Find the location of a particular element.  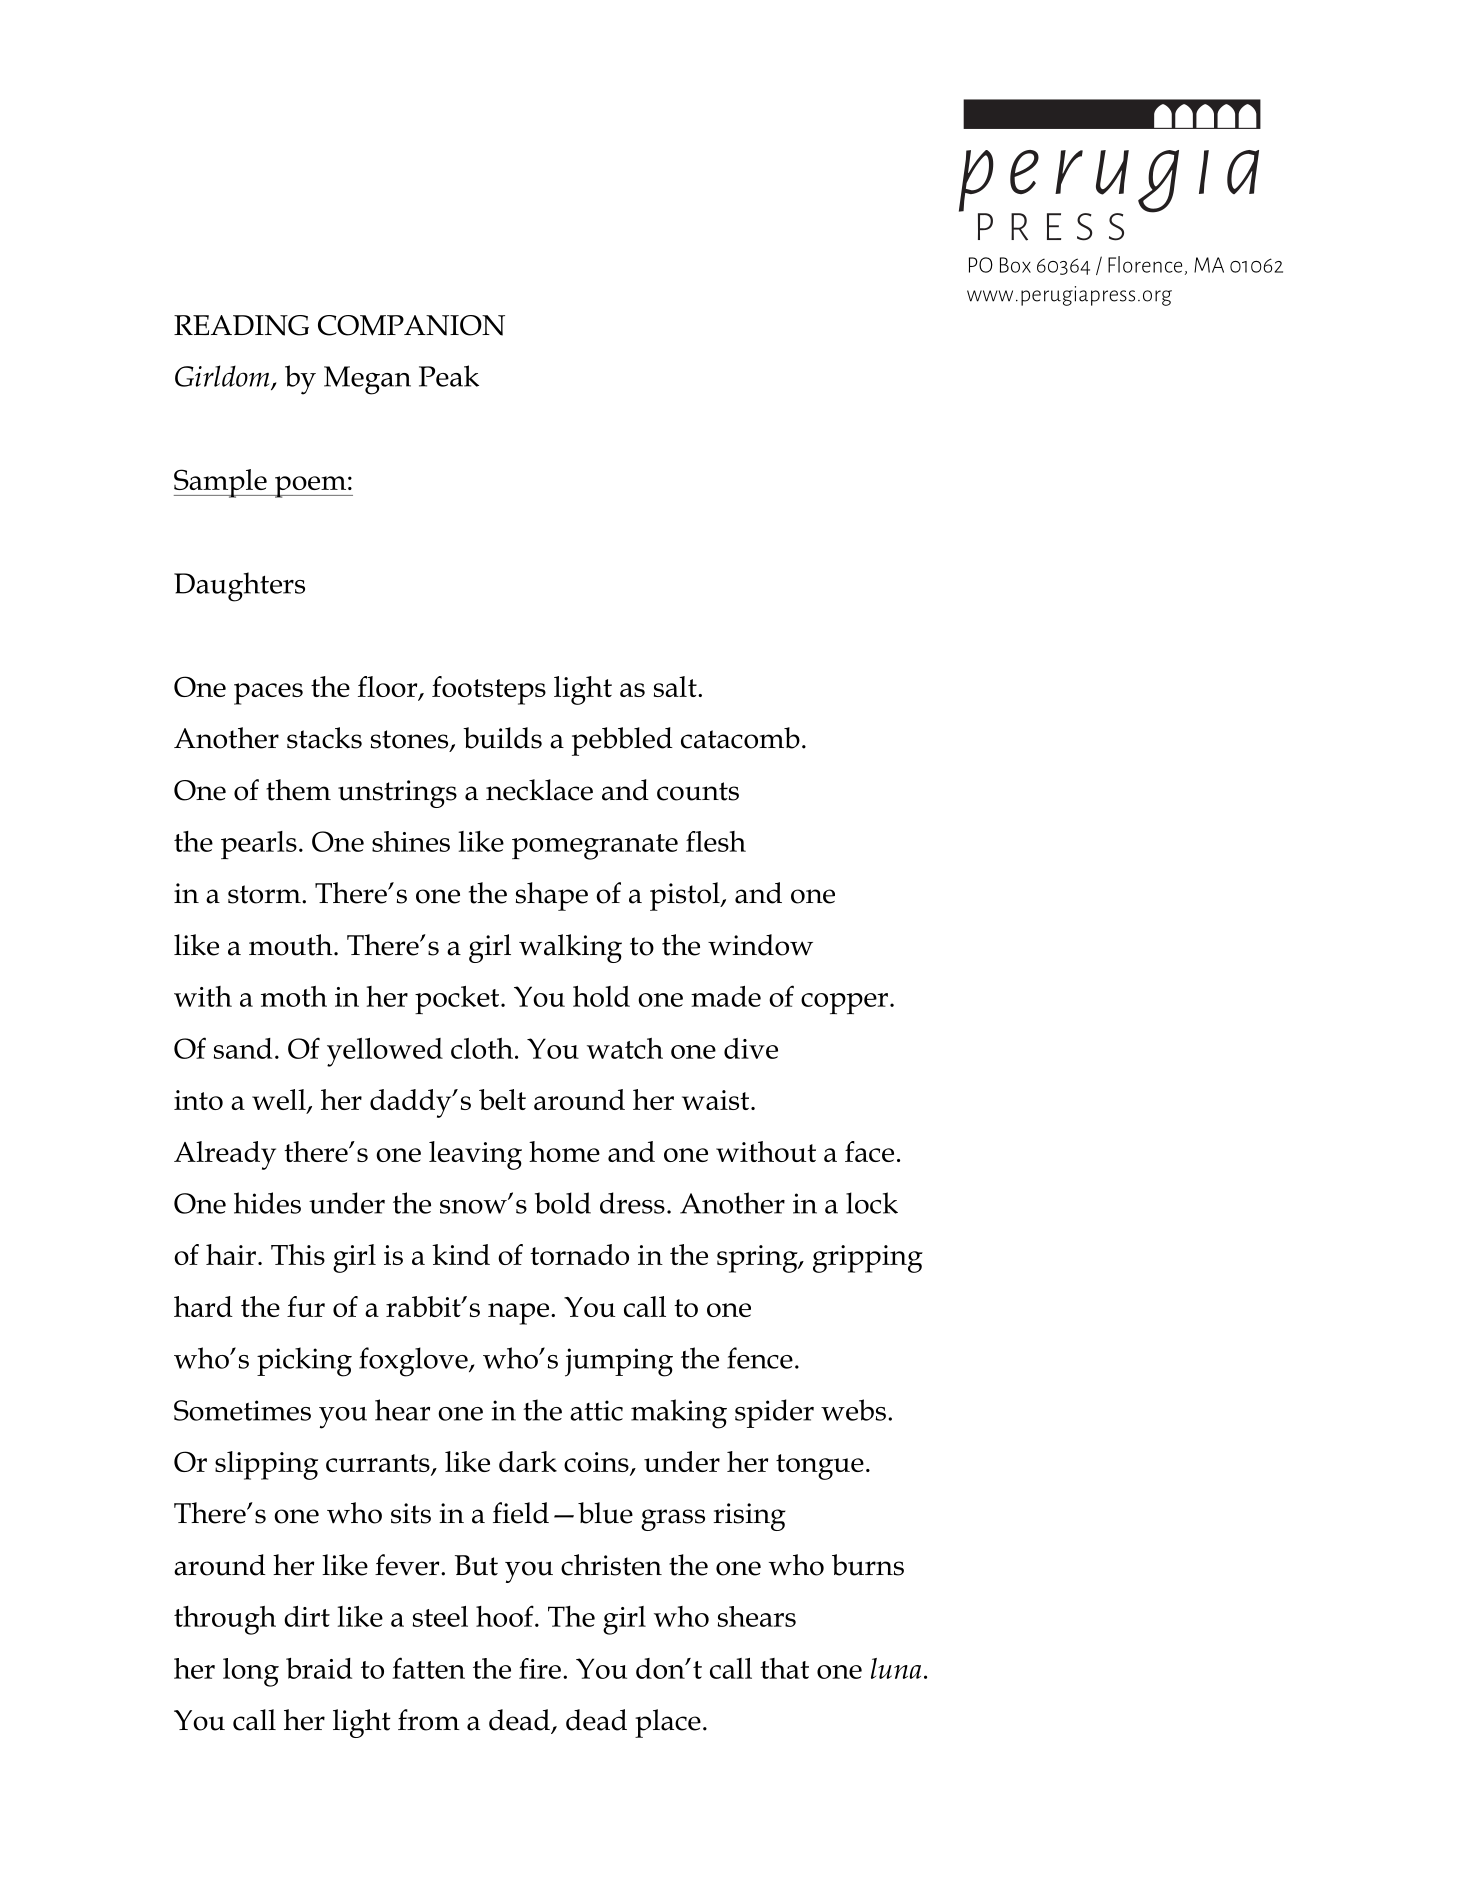

paces is located at coordinates (268, 694).
